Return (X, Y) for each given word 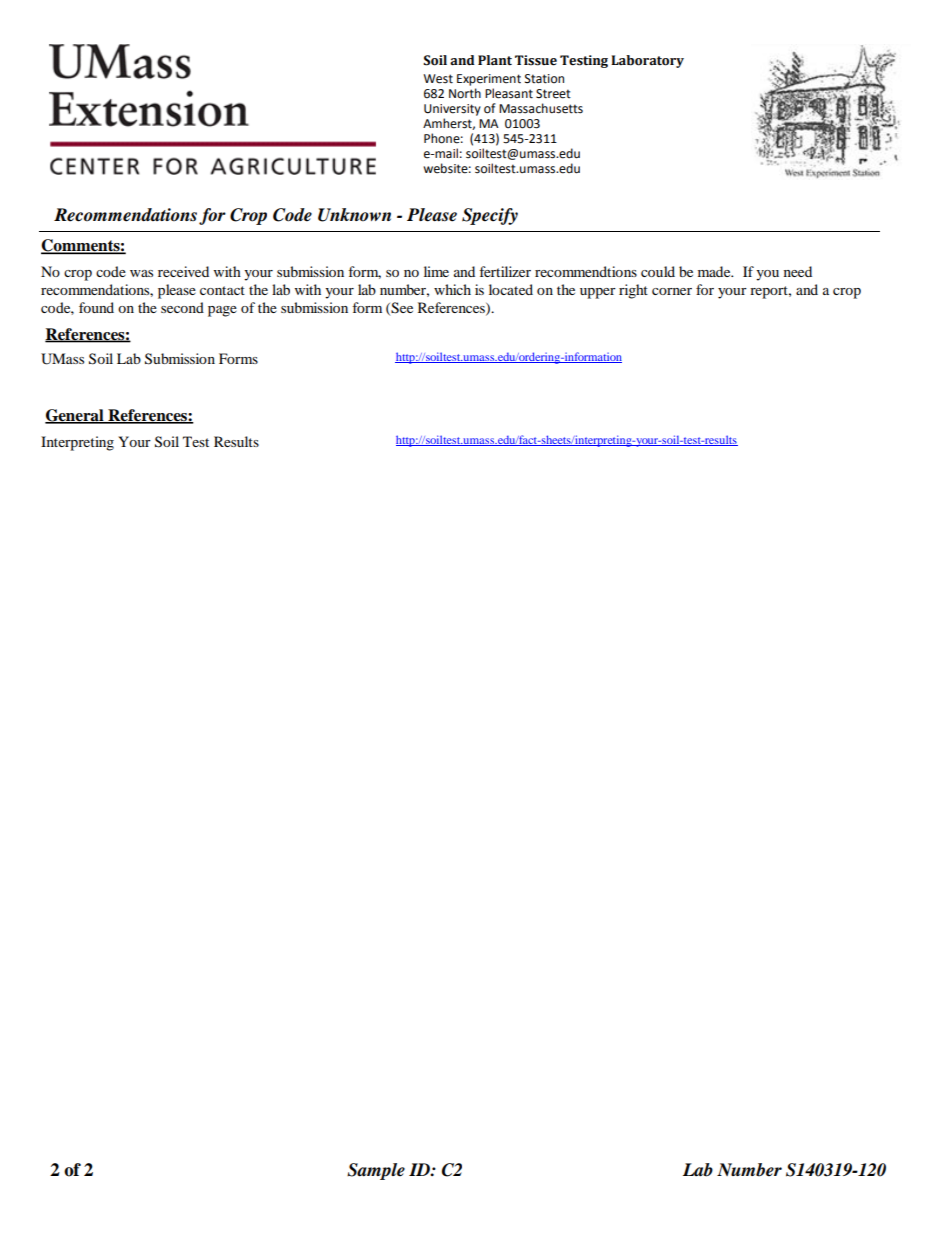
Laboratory (647, 61)
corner (672, 291)
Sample (376, 1171)
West (438, 79)
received (183, 271)
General (75, 416)
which (452, 289)
